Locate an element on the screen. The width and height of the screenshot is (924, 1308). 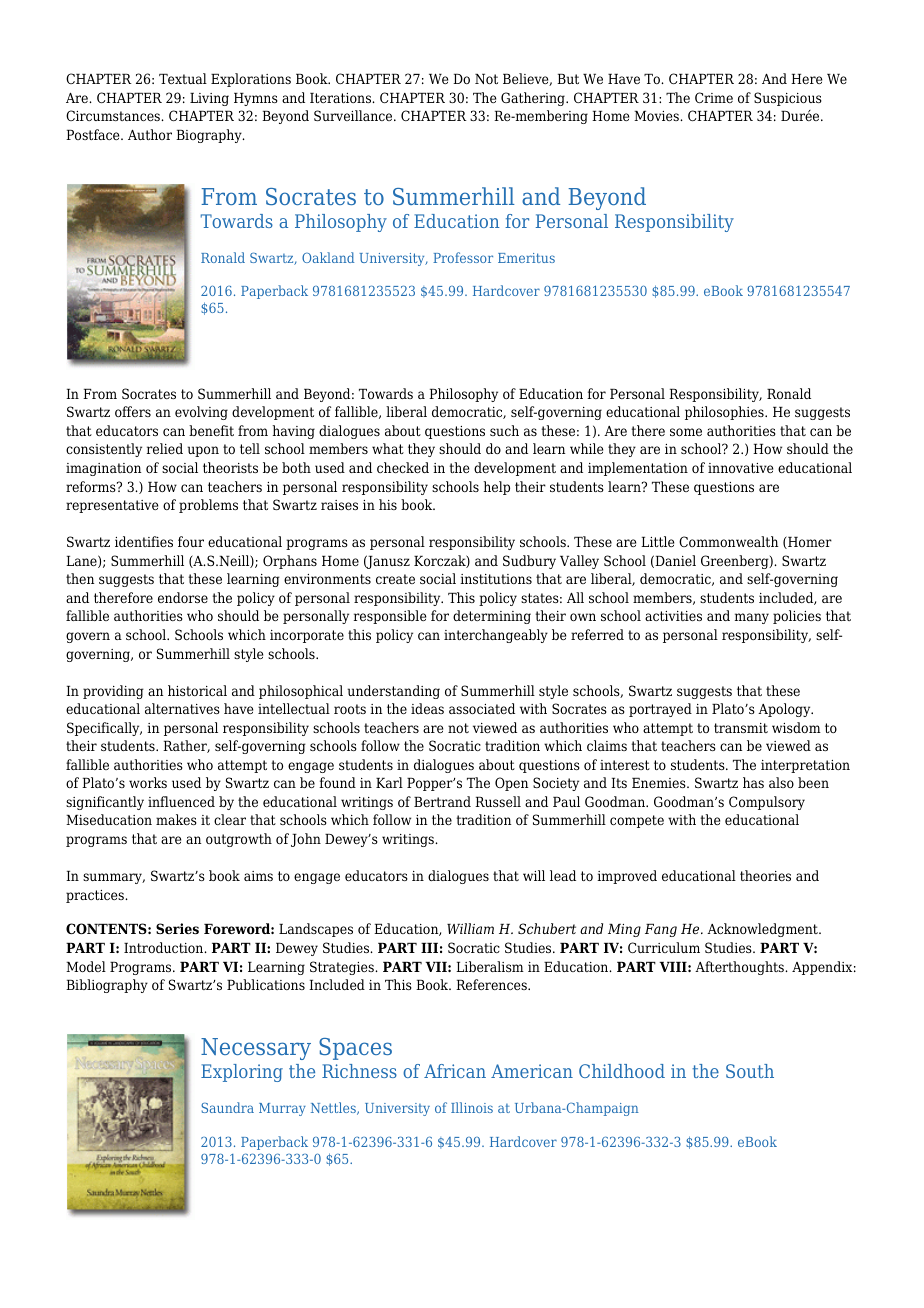
such is located at coordinates (504, 430).
